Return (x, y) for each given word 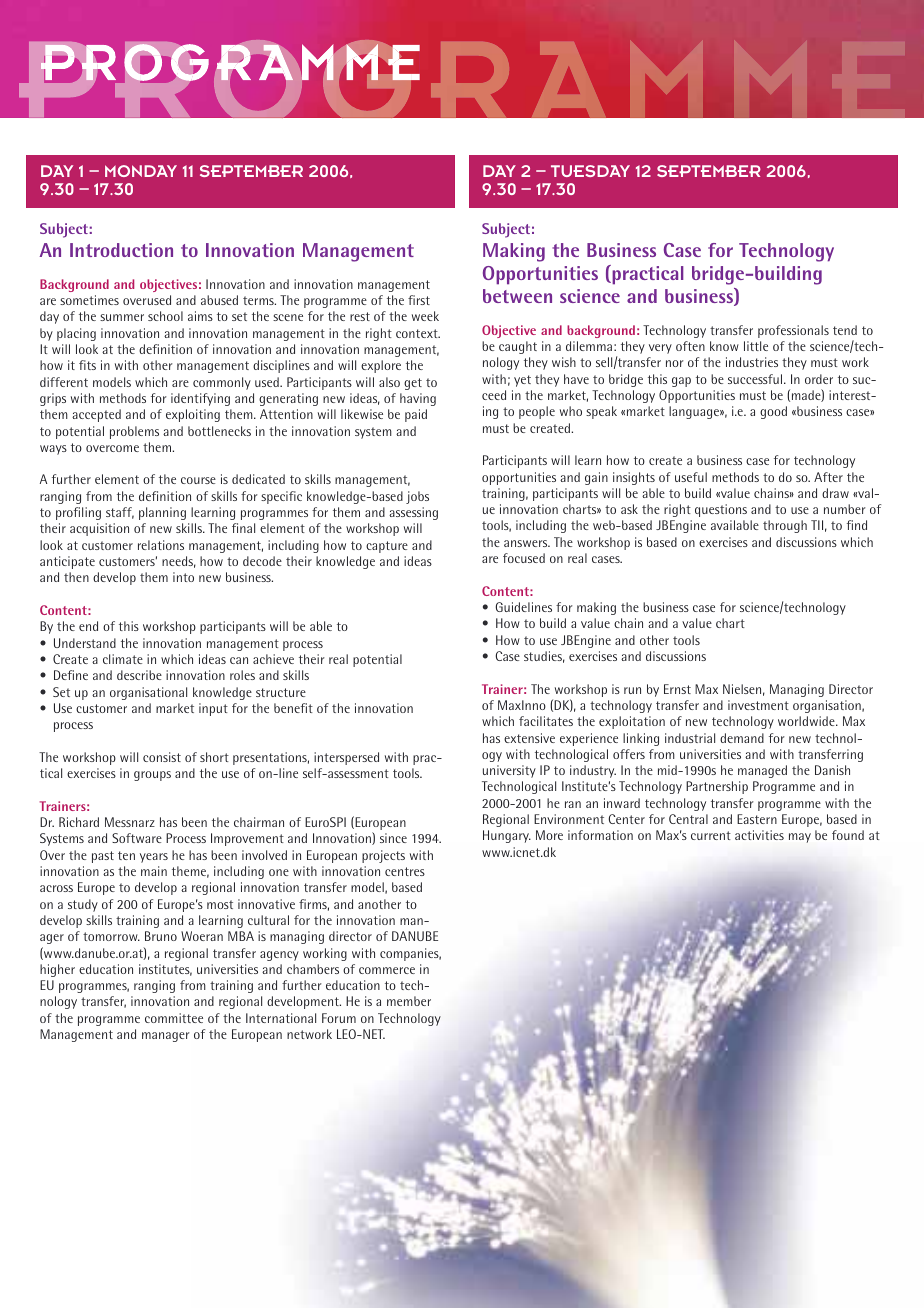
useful (691, 477)
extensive (529, 738)
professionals (793, 331)
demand (742, 738)
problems (134, 432)
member (409, 1001)
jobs (417, 497)
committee (174, 1018)
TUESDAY (590, 171)
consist (162, 757)
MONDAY (141, 171)
